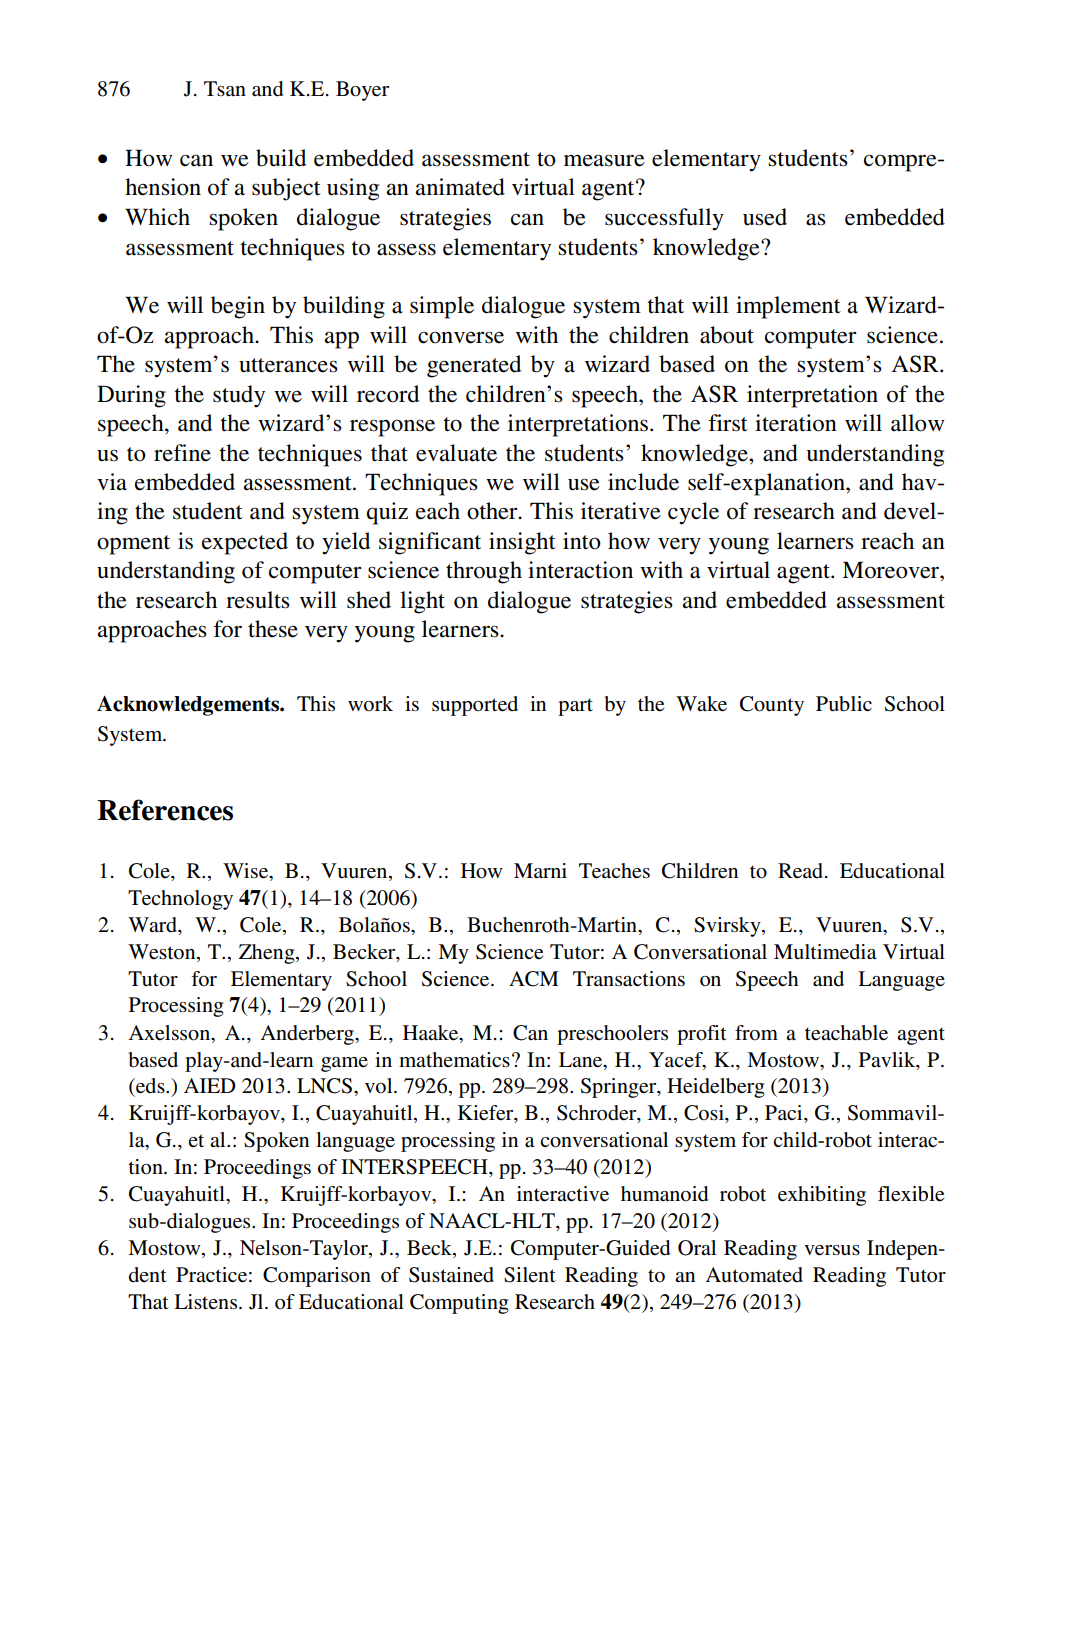 The height and width of the document is (1633, 1077). What do you see at coordinates (245, 543) in the document?
I see `expected` at bounding box center [245, 543].
